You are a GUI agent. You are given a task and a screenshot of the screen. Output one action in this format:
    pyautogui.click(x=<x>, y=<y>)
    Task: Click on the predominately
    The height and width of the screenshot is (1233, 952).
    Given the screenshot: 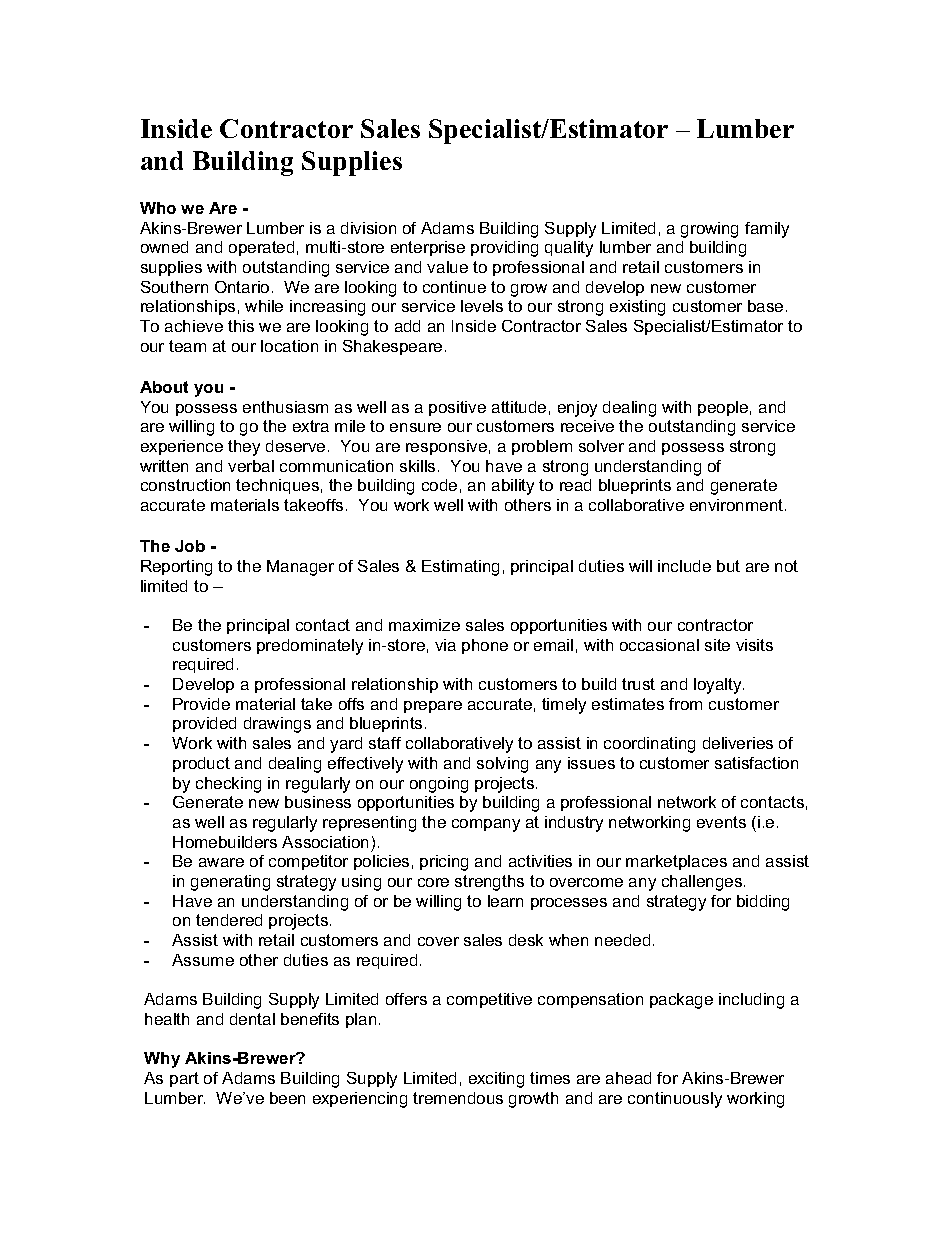 What is the action you would take?
    pyautogui.click(x=310, y=647)
